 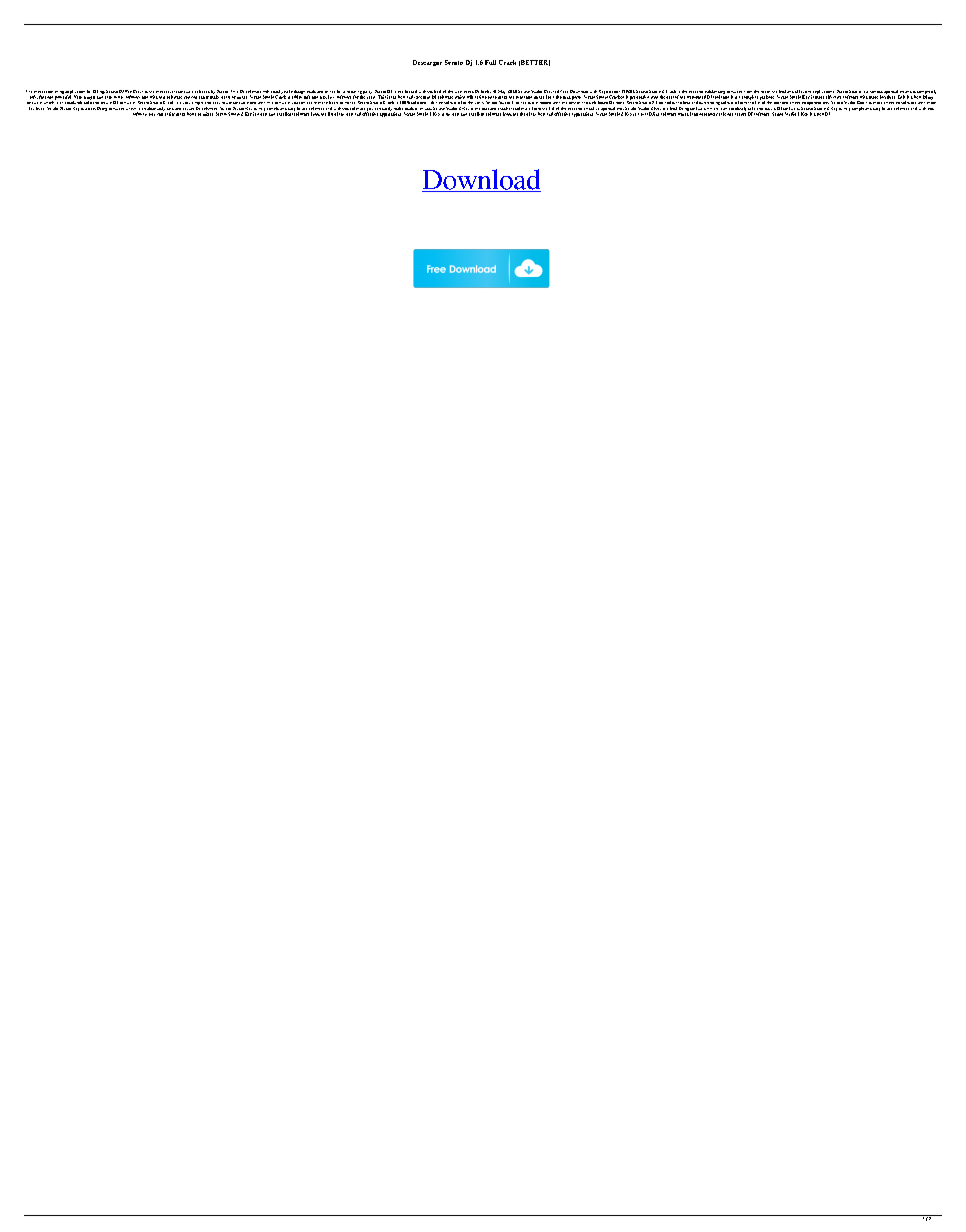 What do you see at coordinates (128, 91) in the screenshot?
I see `Pro` at bounding box center [128, 91].
